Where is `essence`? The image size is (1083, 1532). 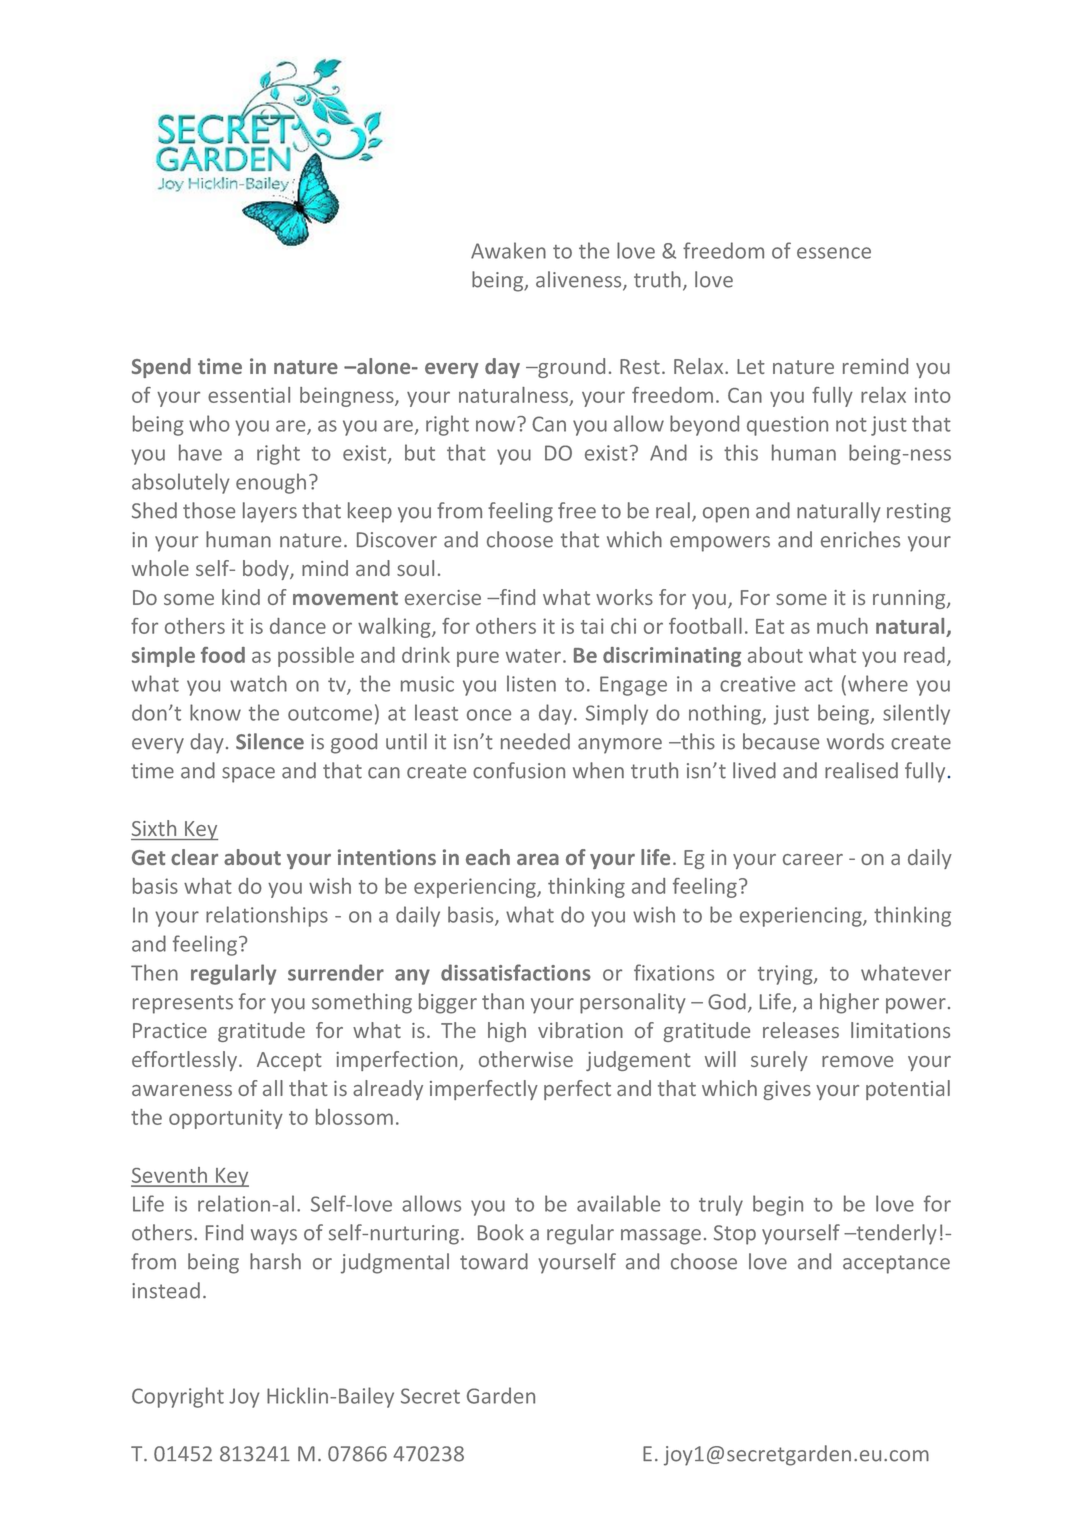
essence is located at coordinates (834, 253).
